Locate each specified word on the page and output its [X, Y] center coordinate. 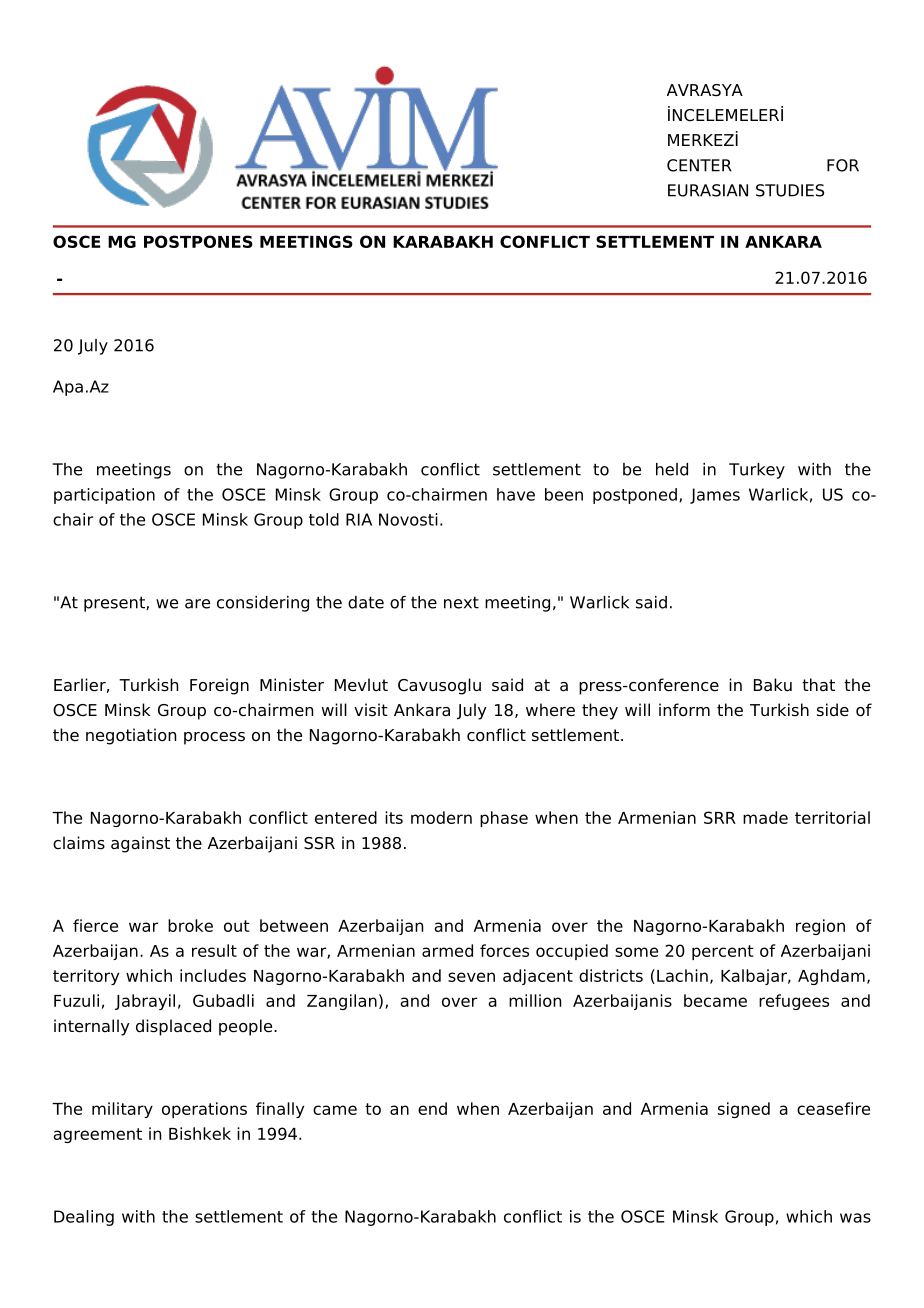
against [140, 844]
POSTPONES [198, 241]
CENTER [699, 165]
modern [441, 817]
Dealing [84, 1218]
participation [104, 496]
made [765, 817]
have [516, 494]
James [715, 496]
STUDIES [790, 190]
